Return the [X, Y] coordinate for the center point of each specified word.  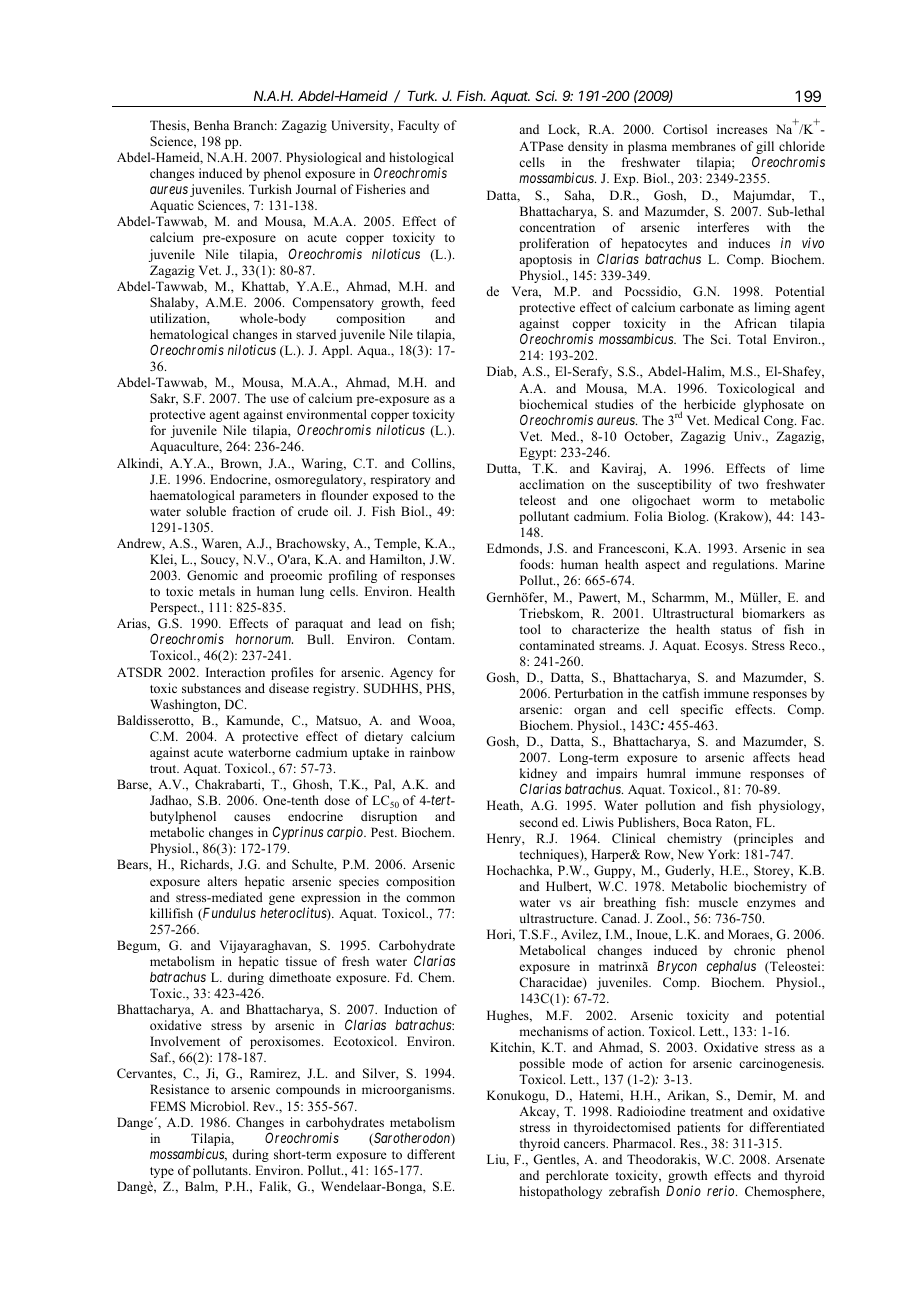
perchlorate [577, 1176]
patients [698, 1128]
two [748, 485]
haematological [192, 496]
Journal [316, 189]
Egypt [538, 453]
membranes [704, 146]
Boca [697, 822]
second [539, 822]
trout [164, 769]
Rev [265, 1106]
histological [421, 160]
